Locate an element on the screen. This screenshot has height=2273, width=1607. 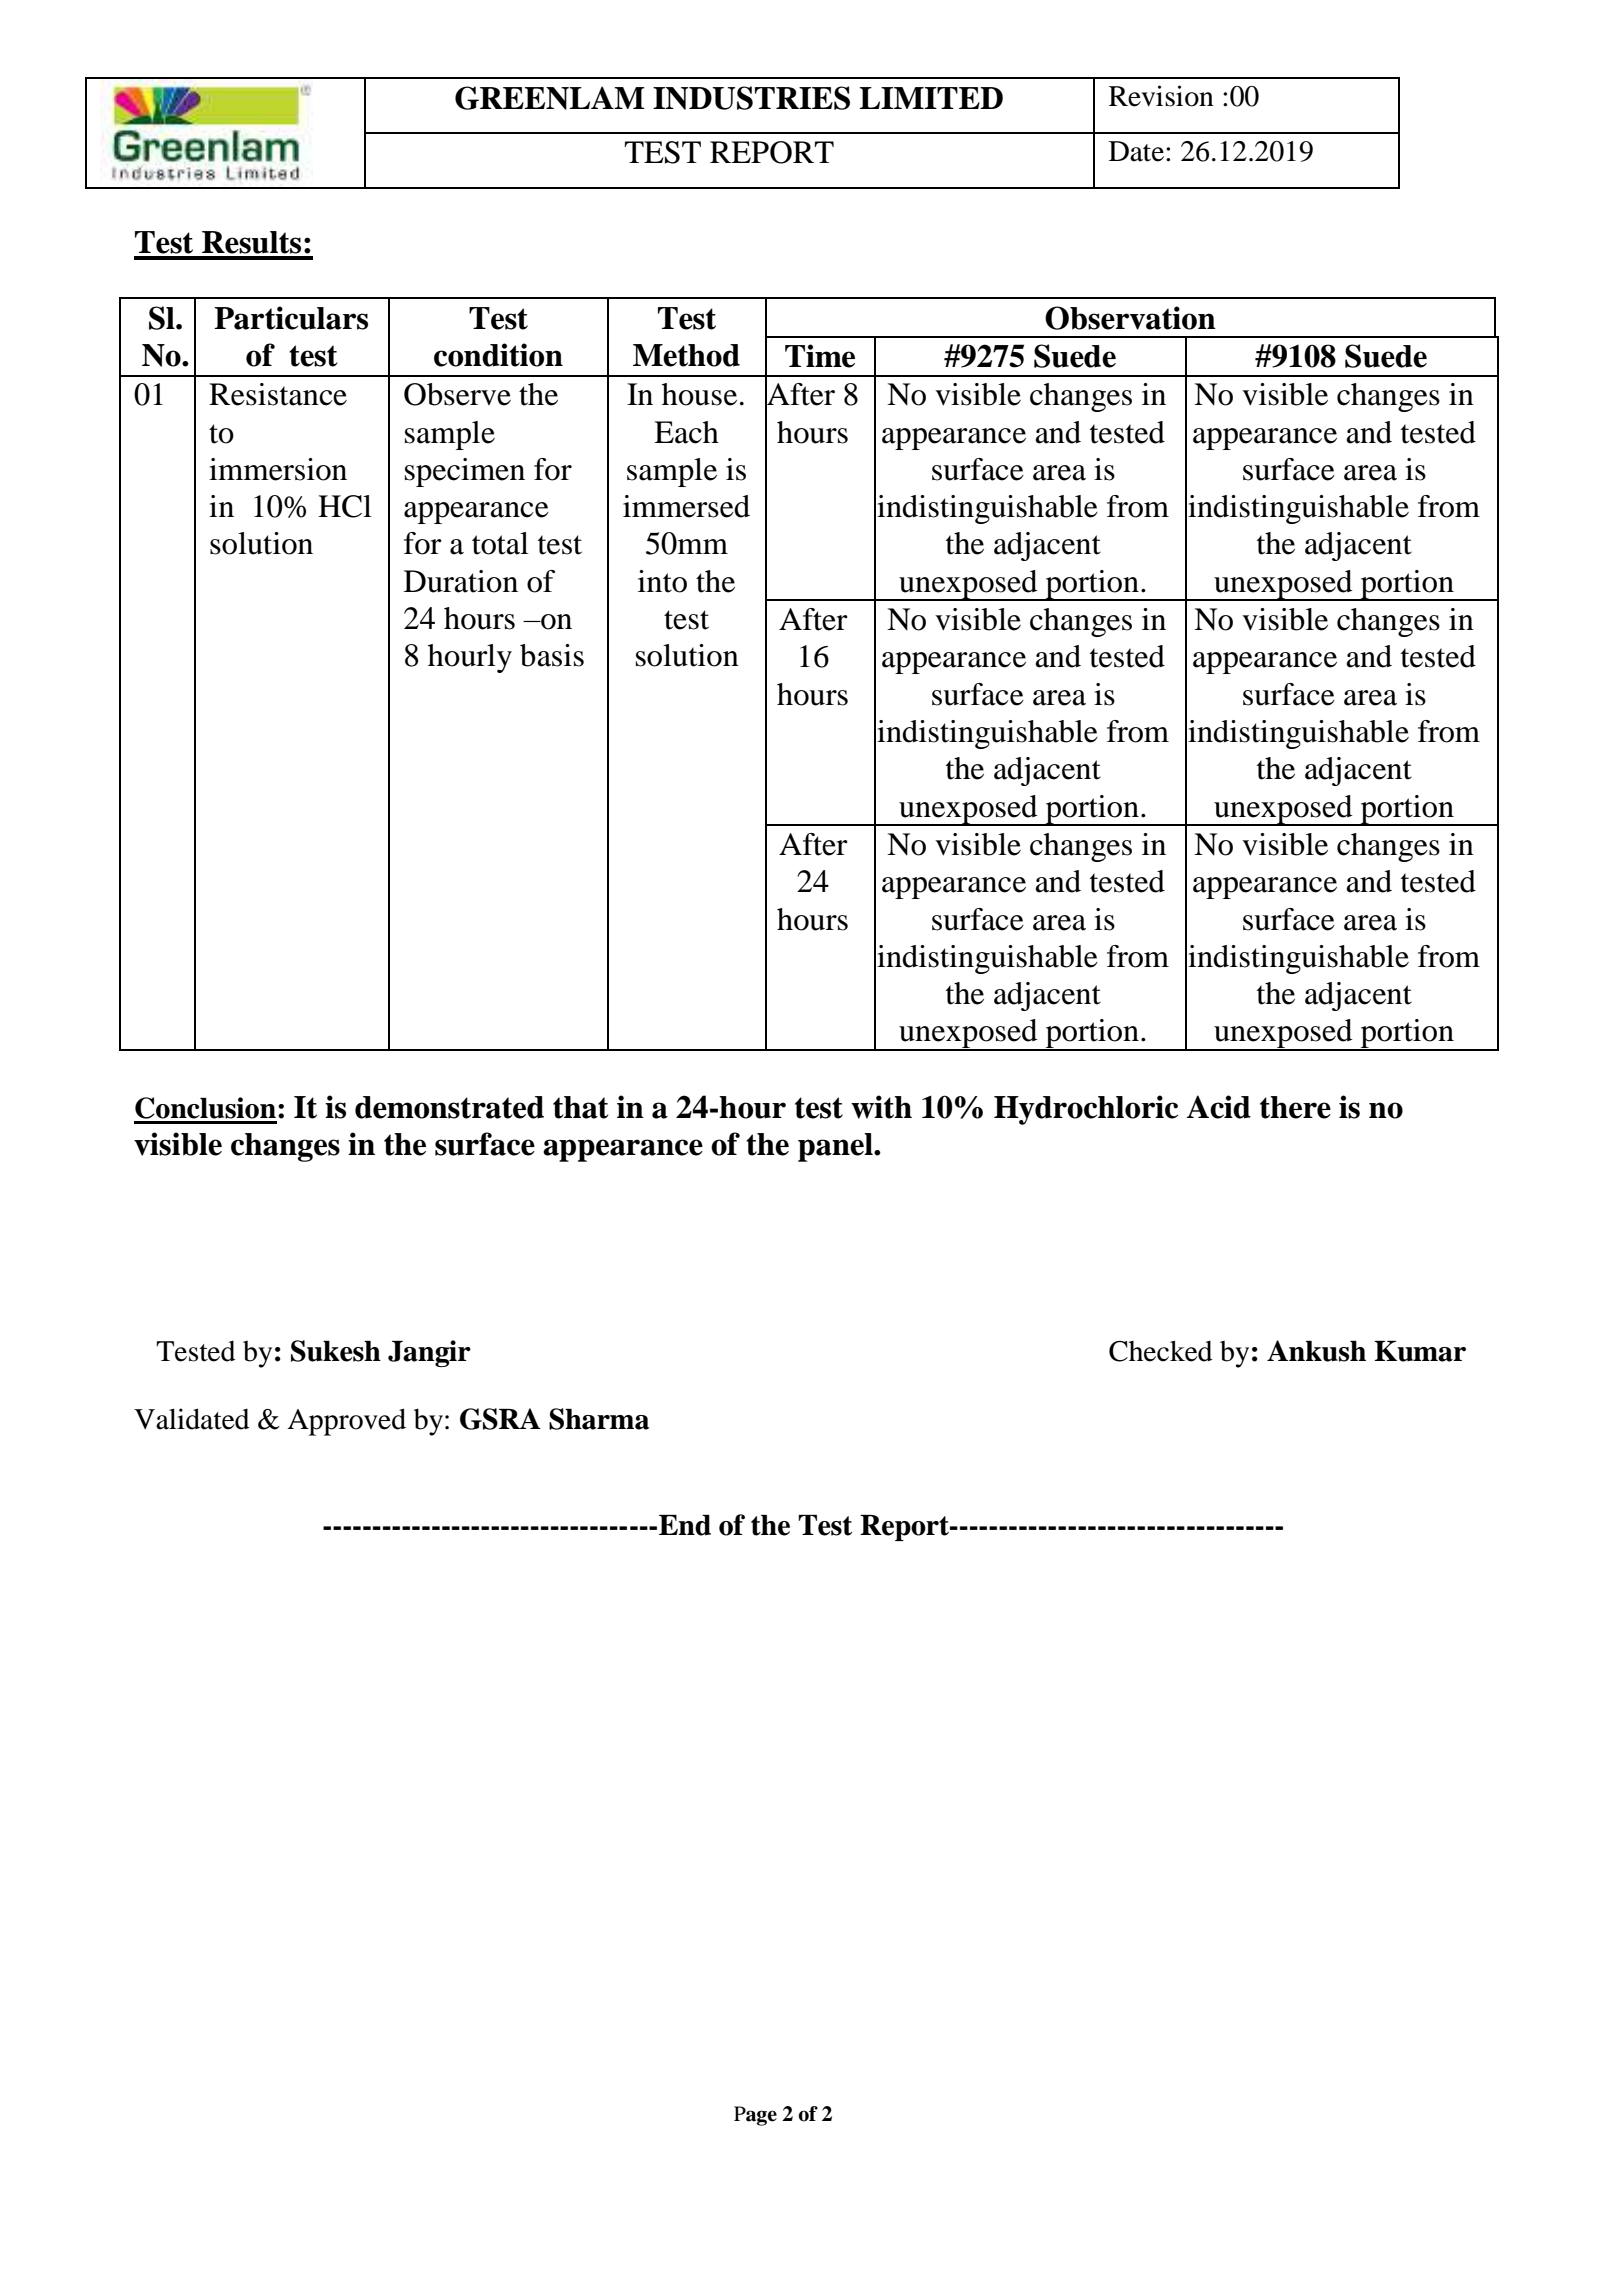
Page is located at coordinates (755, 2116).
